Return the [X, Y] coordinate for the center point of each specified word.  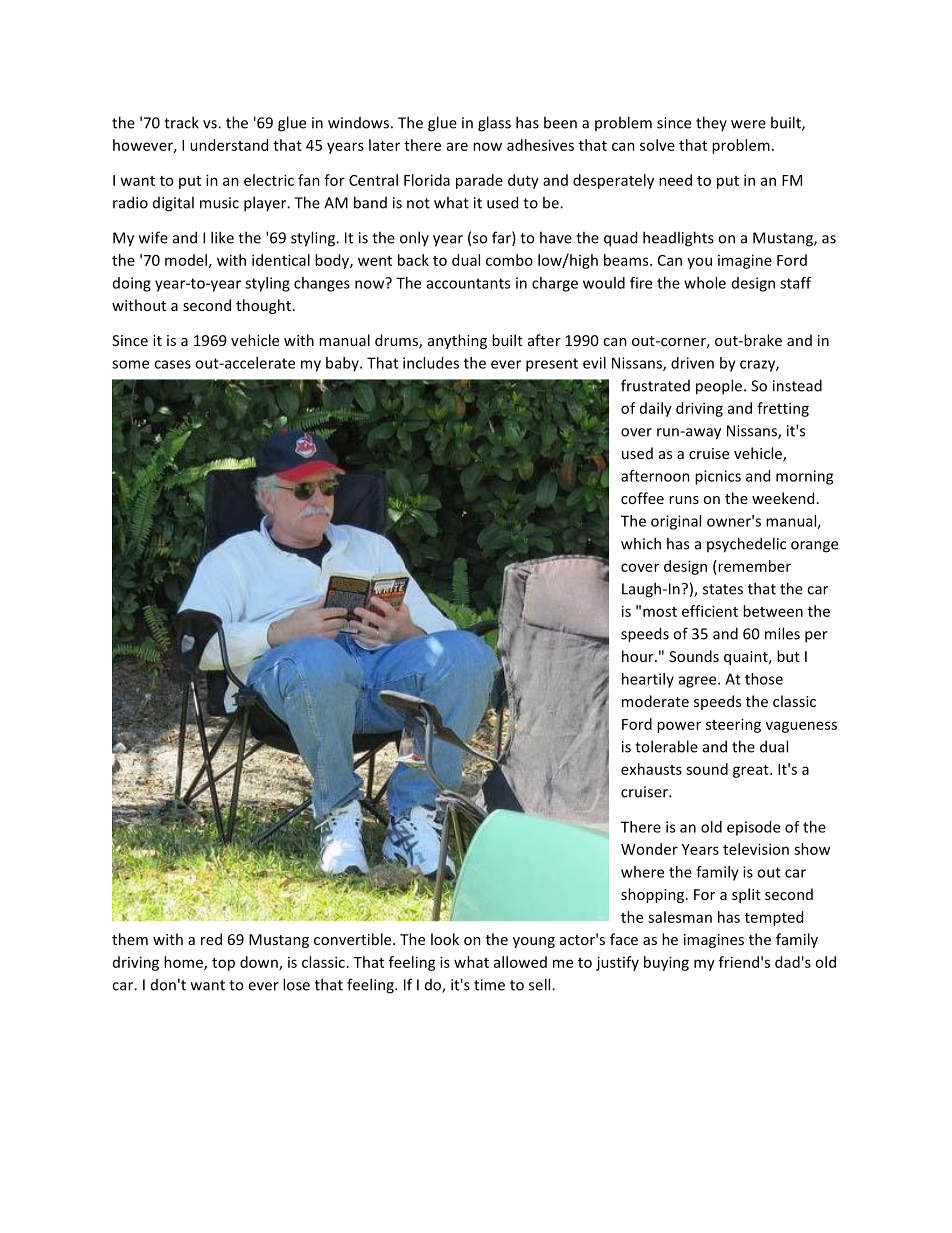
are [457, 146]
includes [431, 363]
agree [699, 682]
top [223, 964]
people [720, 387]
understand [229, 145]
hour [639, 656]
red [211, 939]
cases [172, 364]
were [748, 124]
